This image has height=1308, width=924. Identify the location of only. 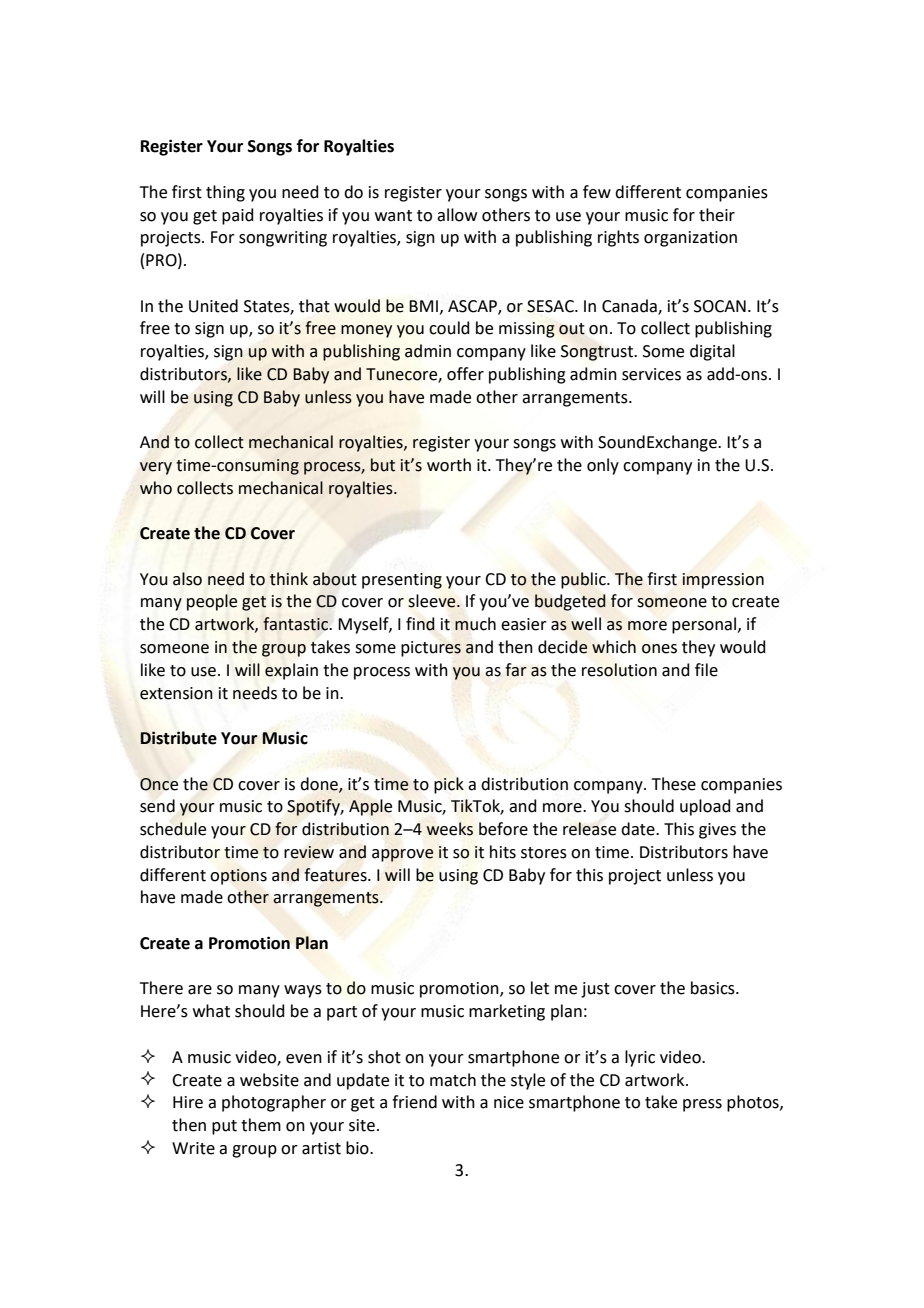
(603, 466).
